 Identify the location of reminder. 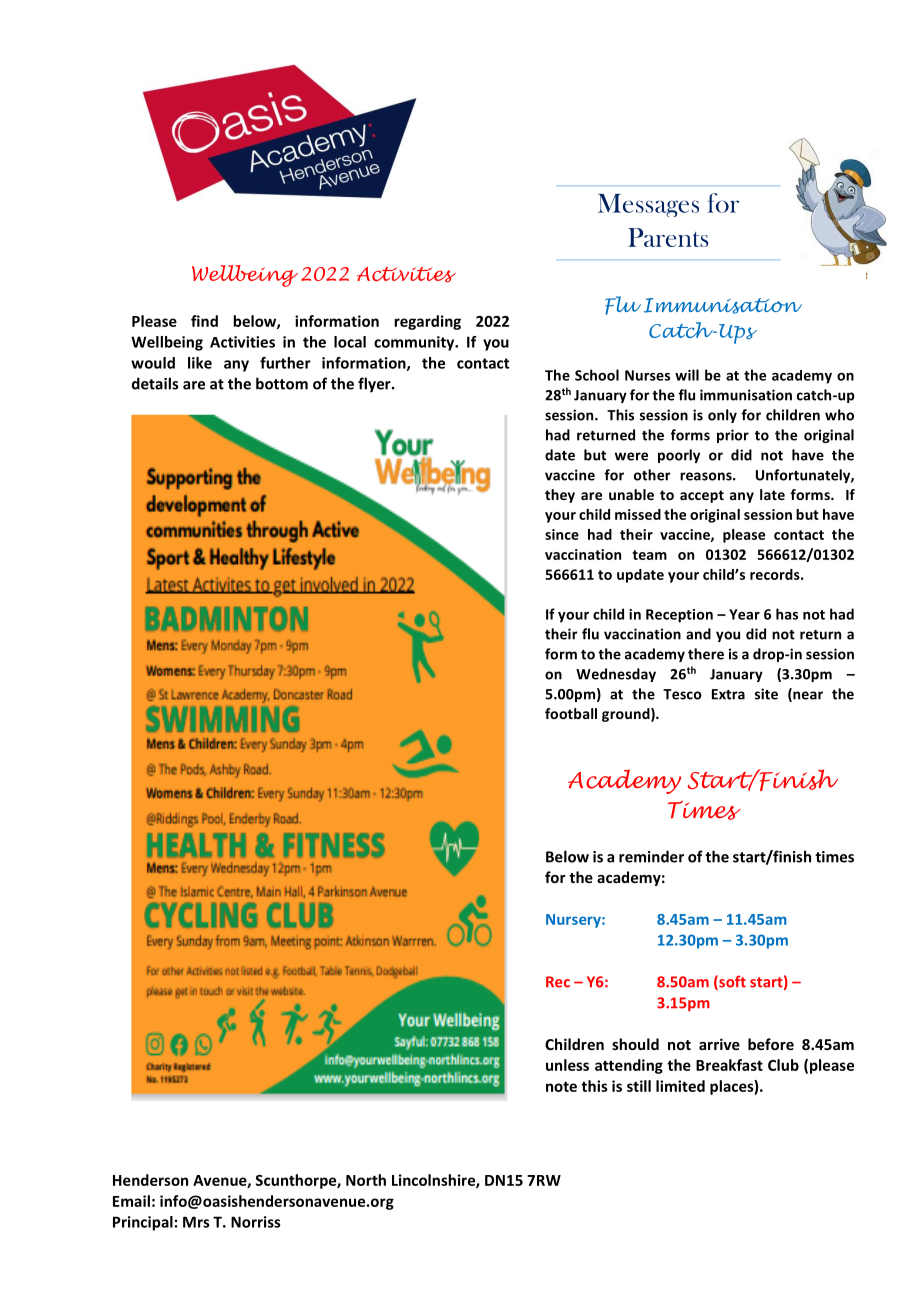
(651, 856).
